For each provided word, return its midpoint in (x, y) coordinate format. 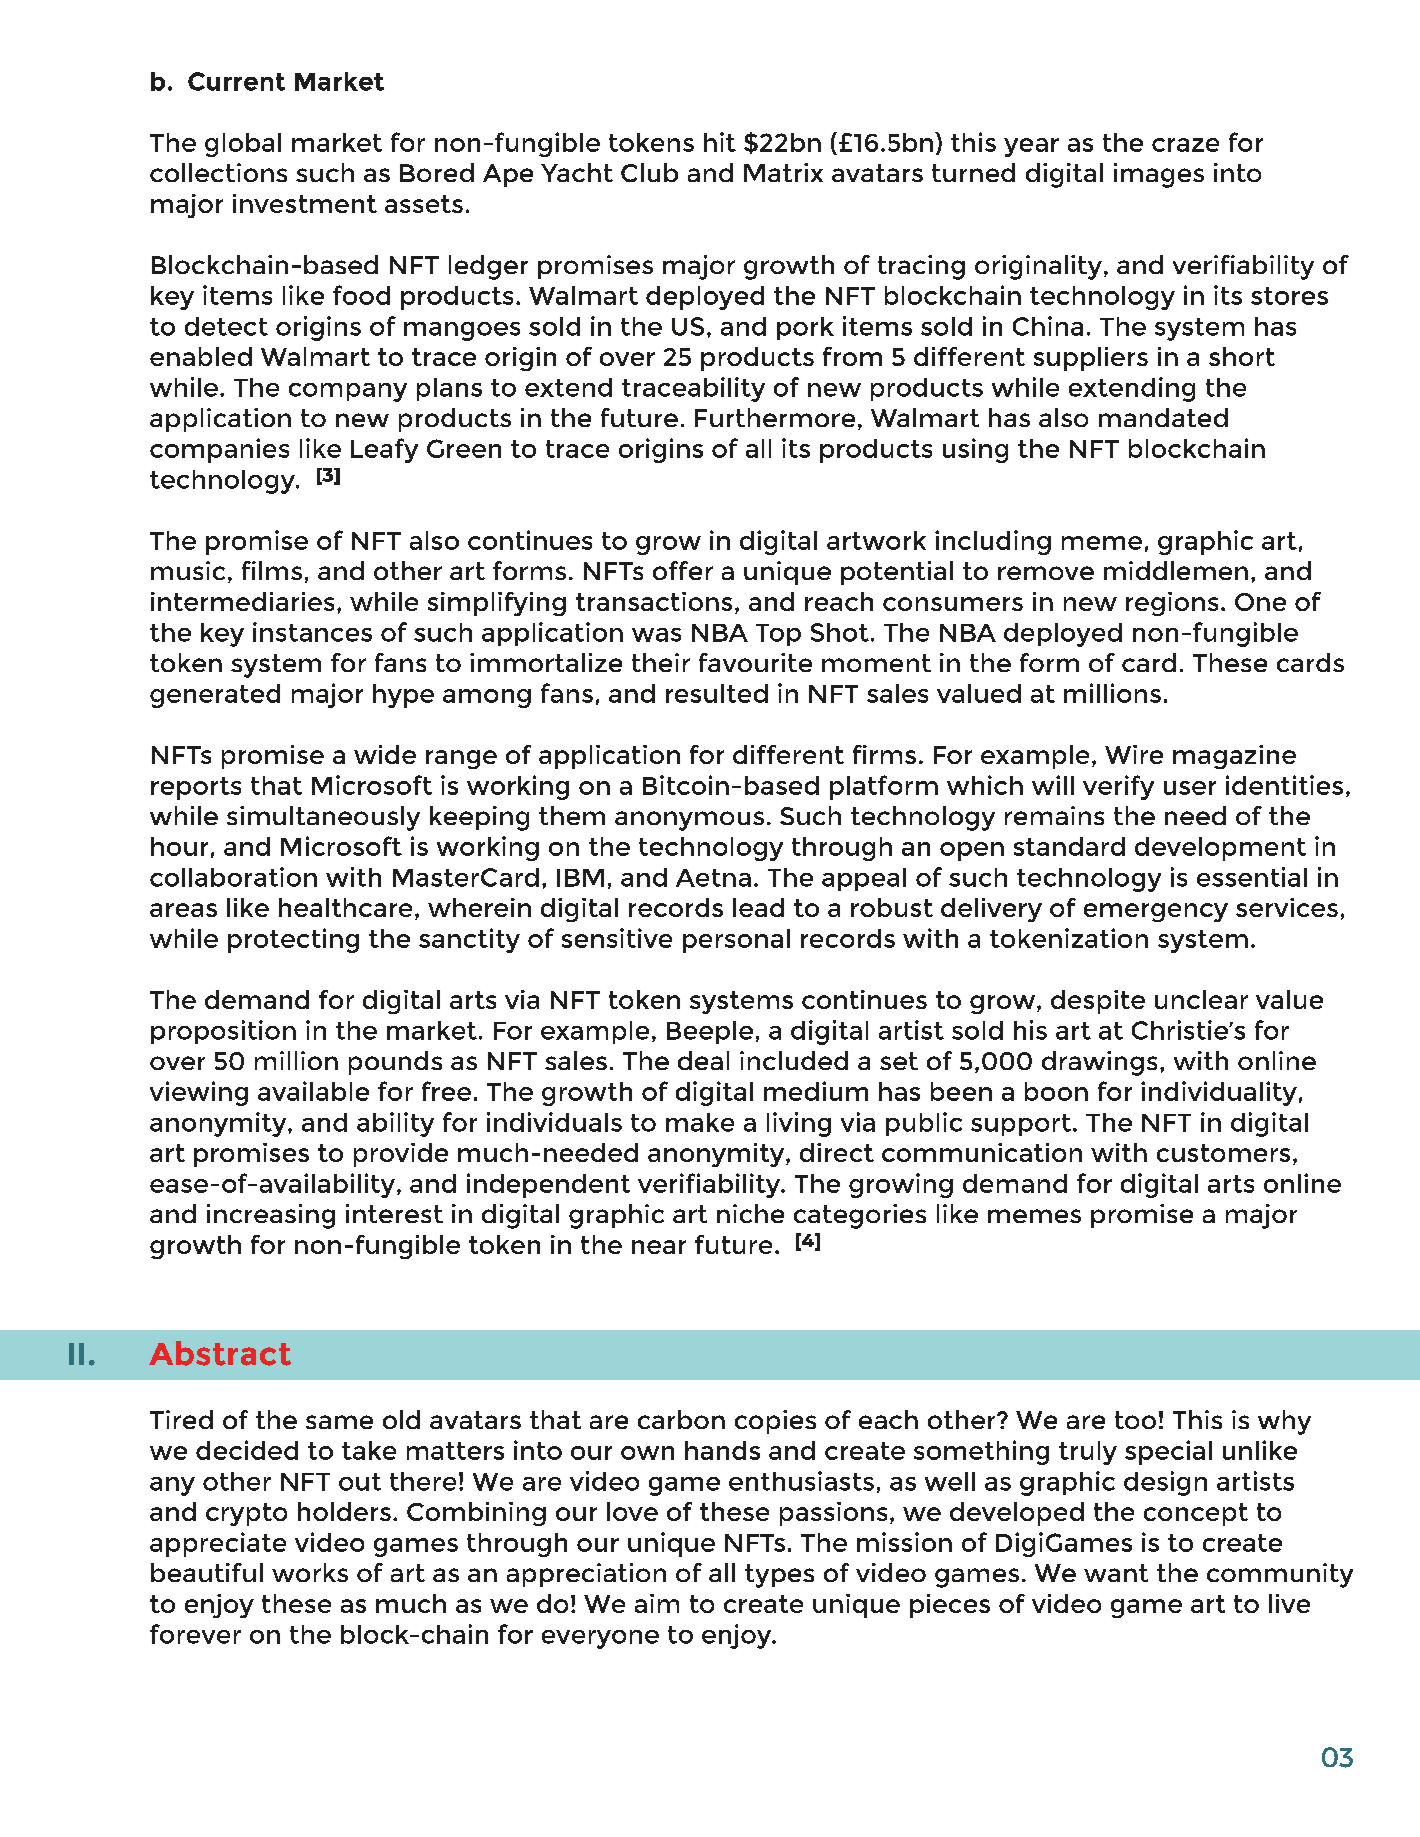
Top (778, 635)
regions (1172, 604)
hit (720, 142)
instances (312, 632)
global (243, 145)
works (310, 1572)
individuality (1219, 1093)
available (313, 1091)
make (700, 1122)
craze (1185, 145)
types (779, 1576)
